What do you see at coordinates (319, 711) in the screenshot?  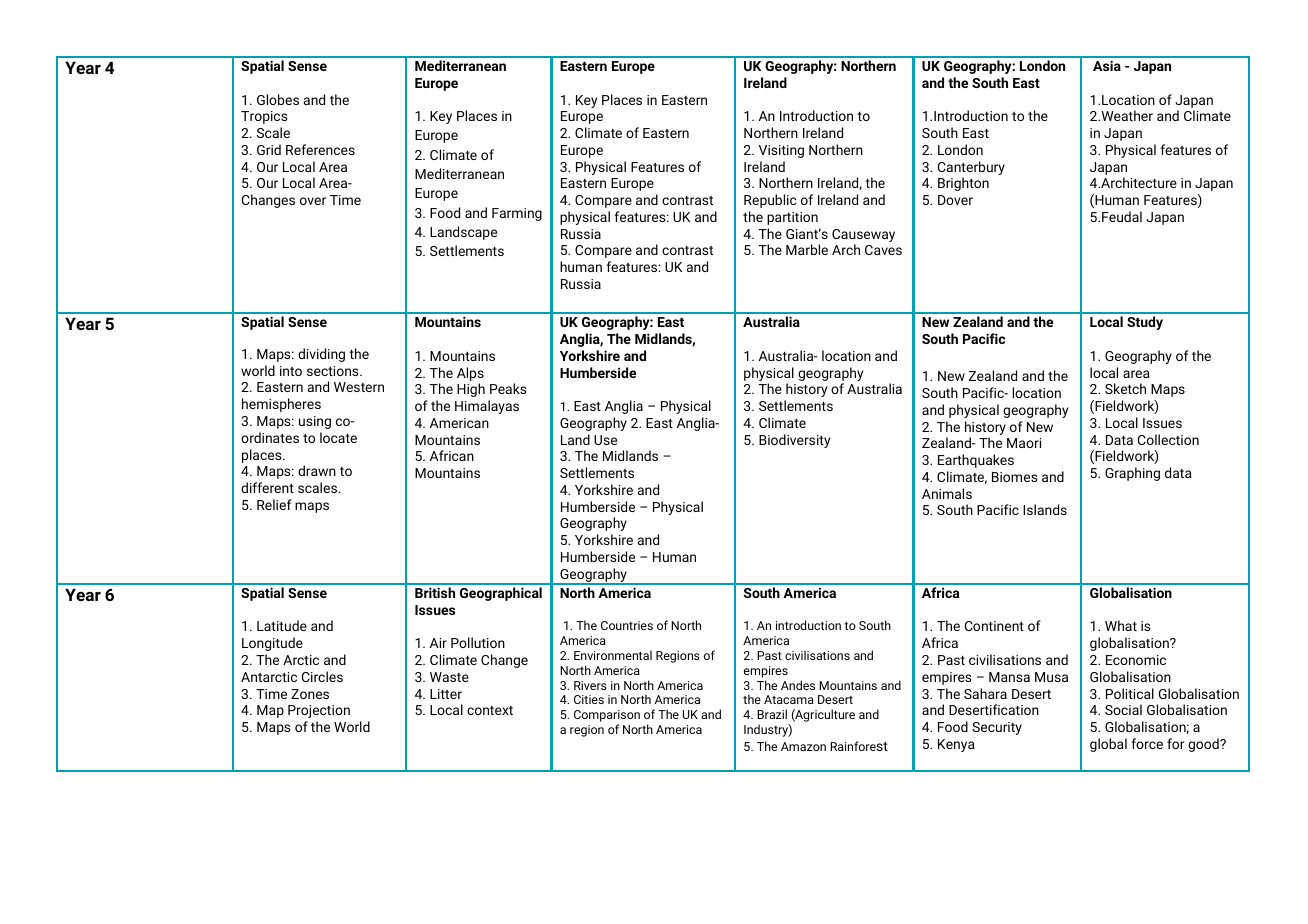 I see `Projection` at bounding box center [319, 711].
